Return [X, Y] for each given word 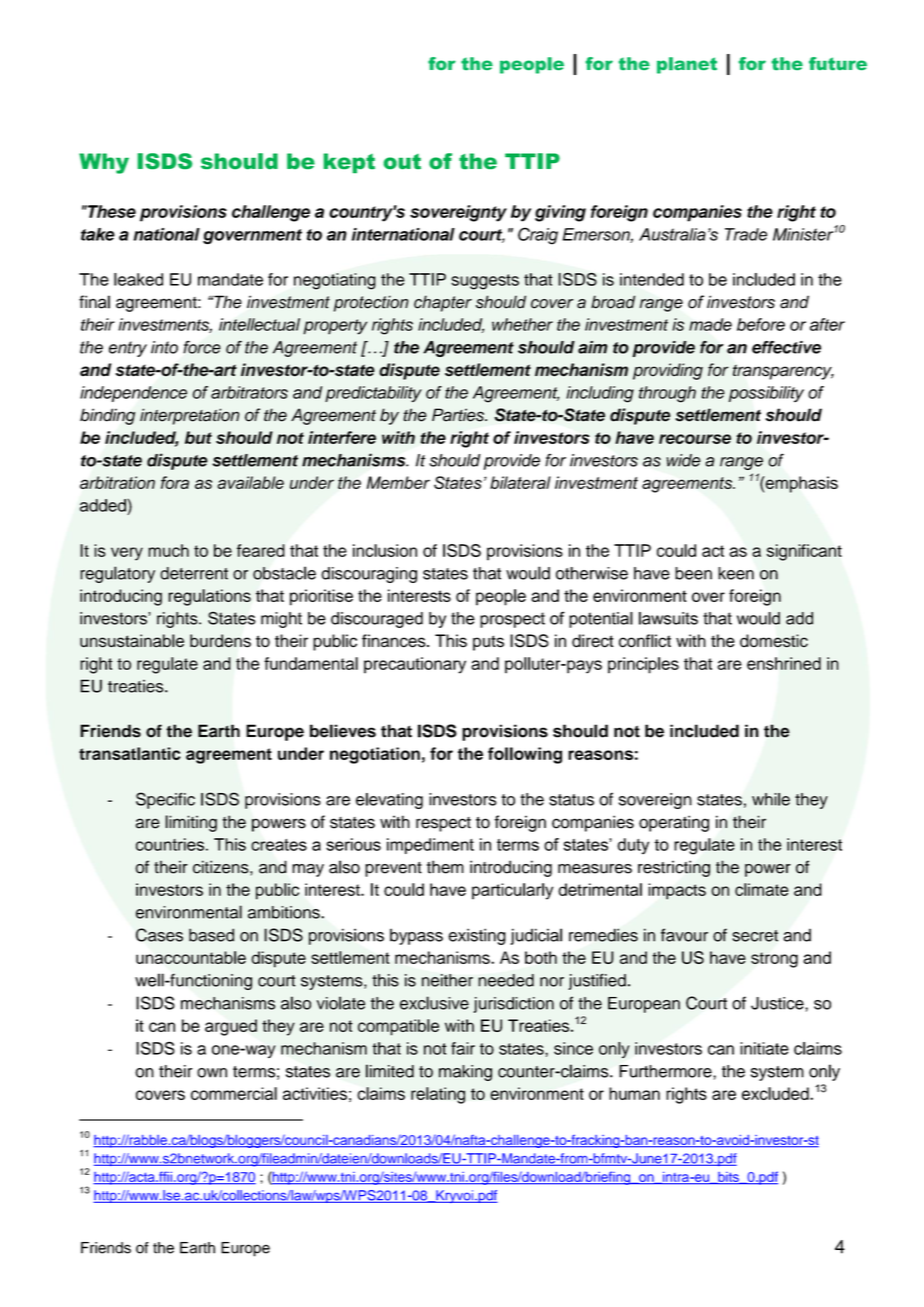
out [402, 161]
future [838, 63]
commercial [234, 1093]
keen [736, 573]
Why [104, 163]
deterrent [194, 573]
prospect [512, 620]
